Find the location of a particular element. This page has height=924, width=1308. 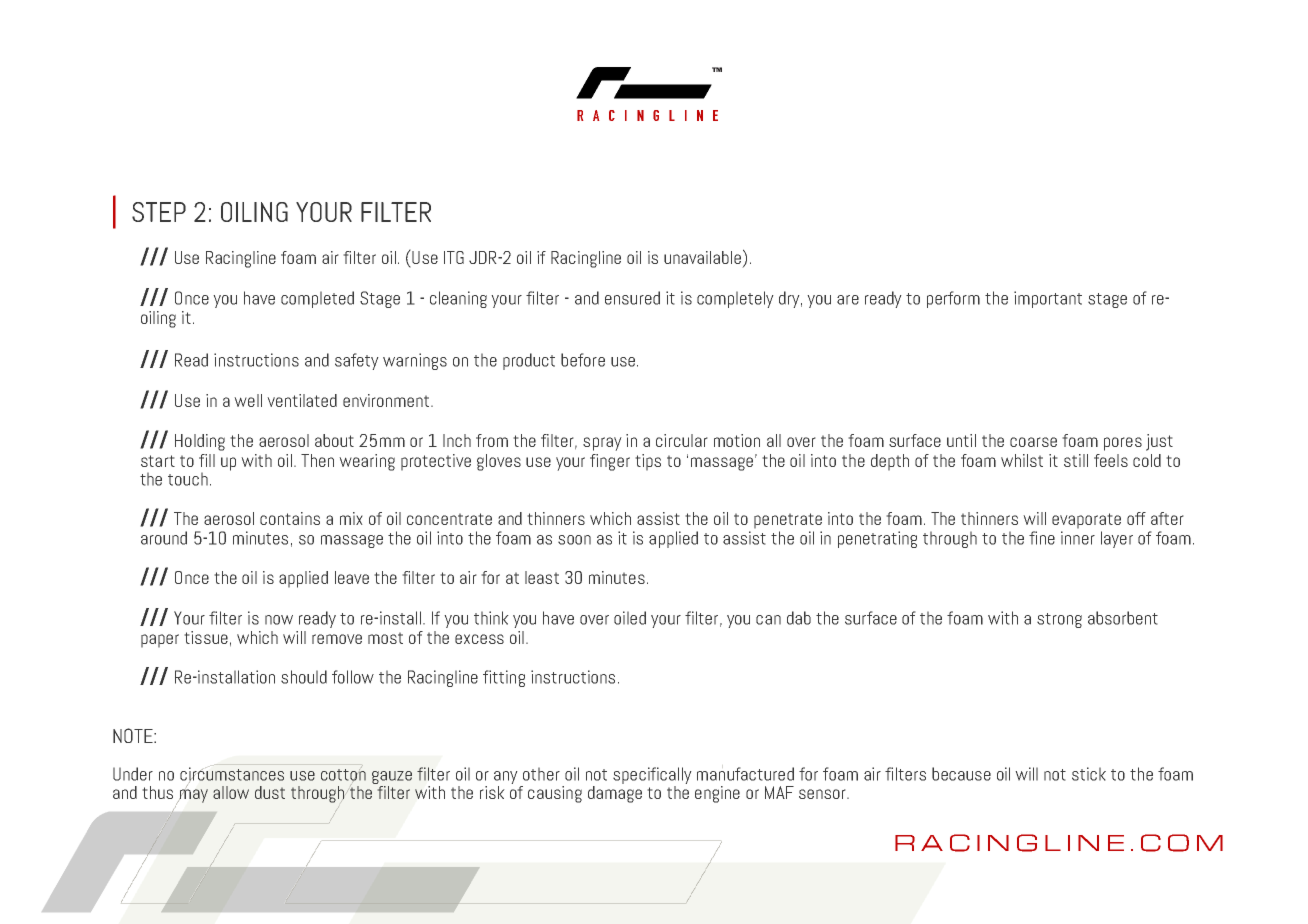

tips is located at coordinates (648, 462).
